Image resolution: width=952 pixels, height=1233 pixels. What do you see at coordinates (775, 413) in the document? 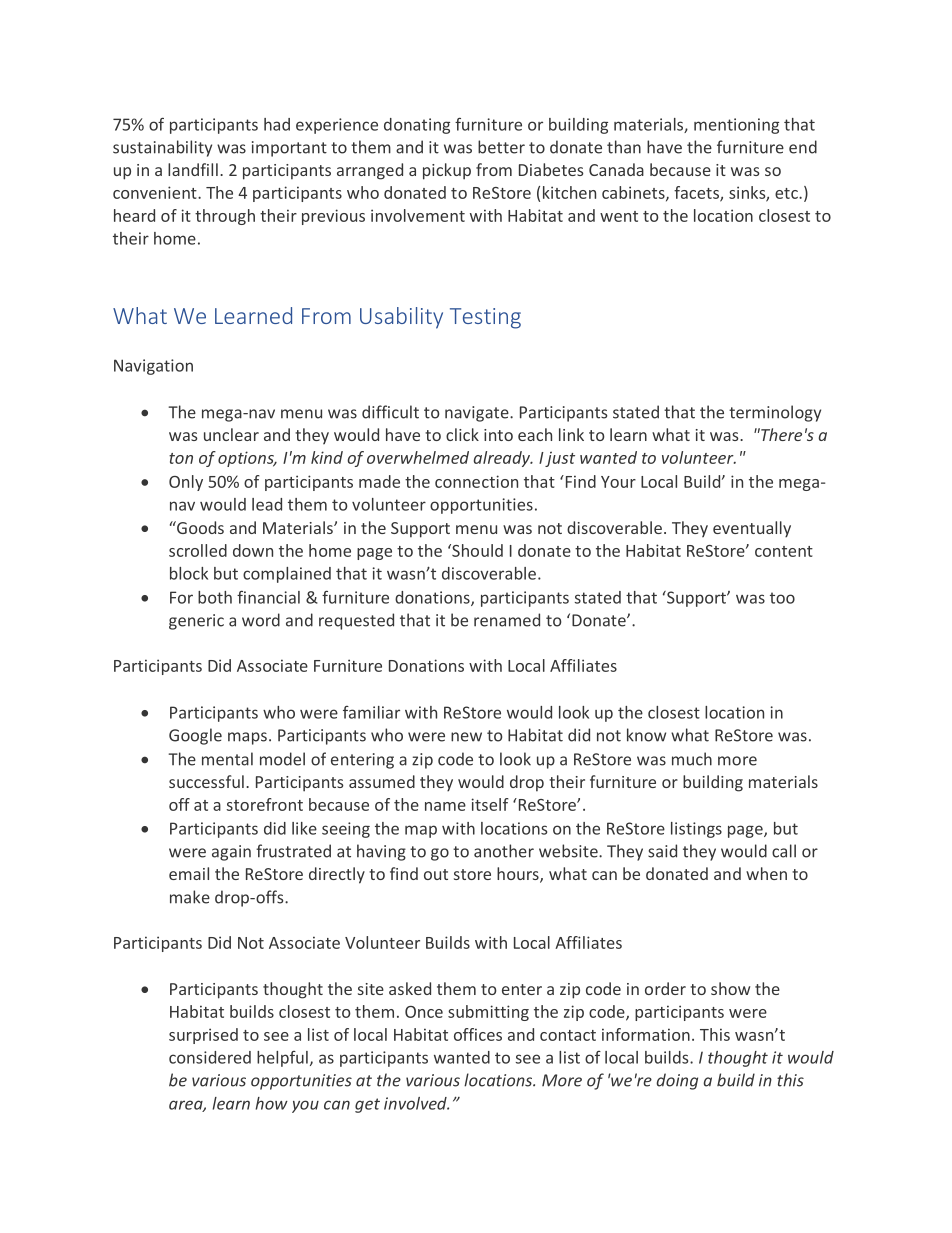
I see `terminology` at bounding box center [775, 413].
